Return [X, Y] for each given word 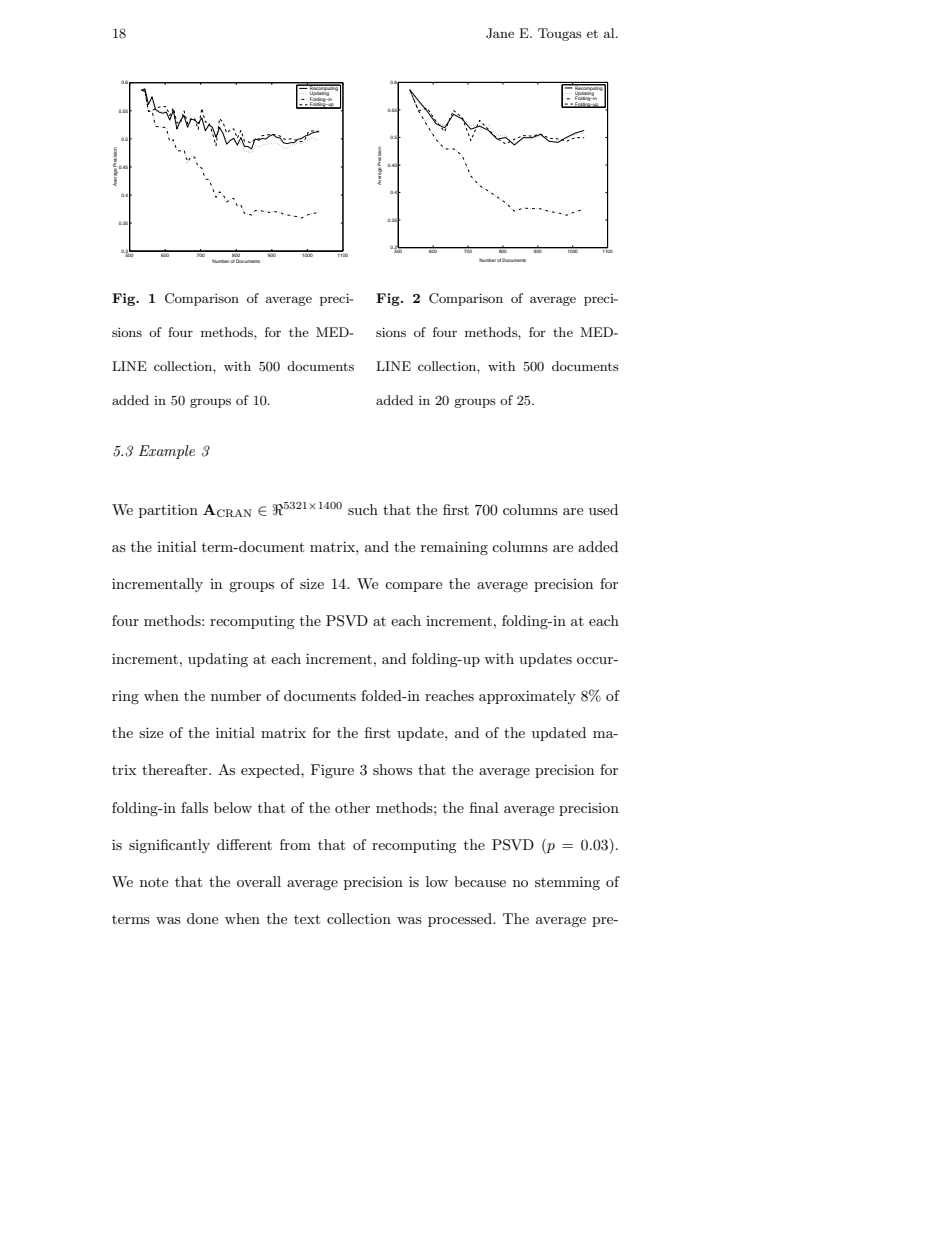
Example [167, 452]
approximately [527, 697]
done [202, 918]
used [603, 509]
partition [168, 511]
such [363, 509]
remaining [454, 548]
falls [194, 807]
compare [413, 587]
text [307, 919]
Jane [500, 33]
